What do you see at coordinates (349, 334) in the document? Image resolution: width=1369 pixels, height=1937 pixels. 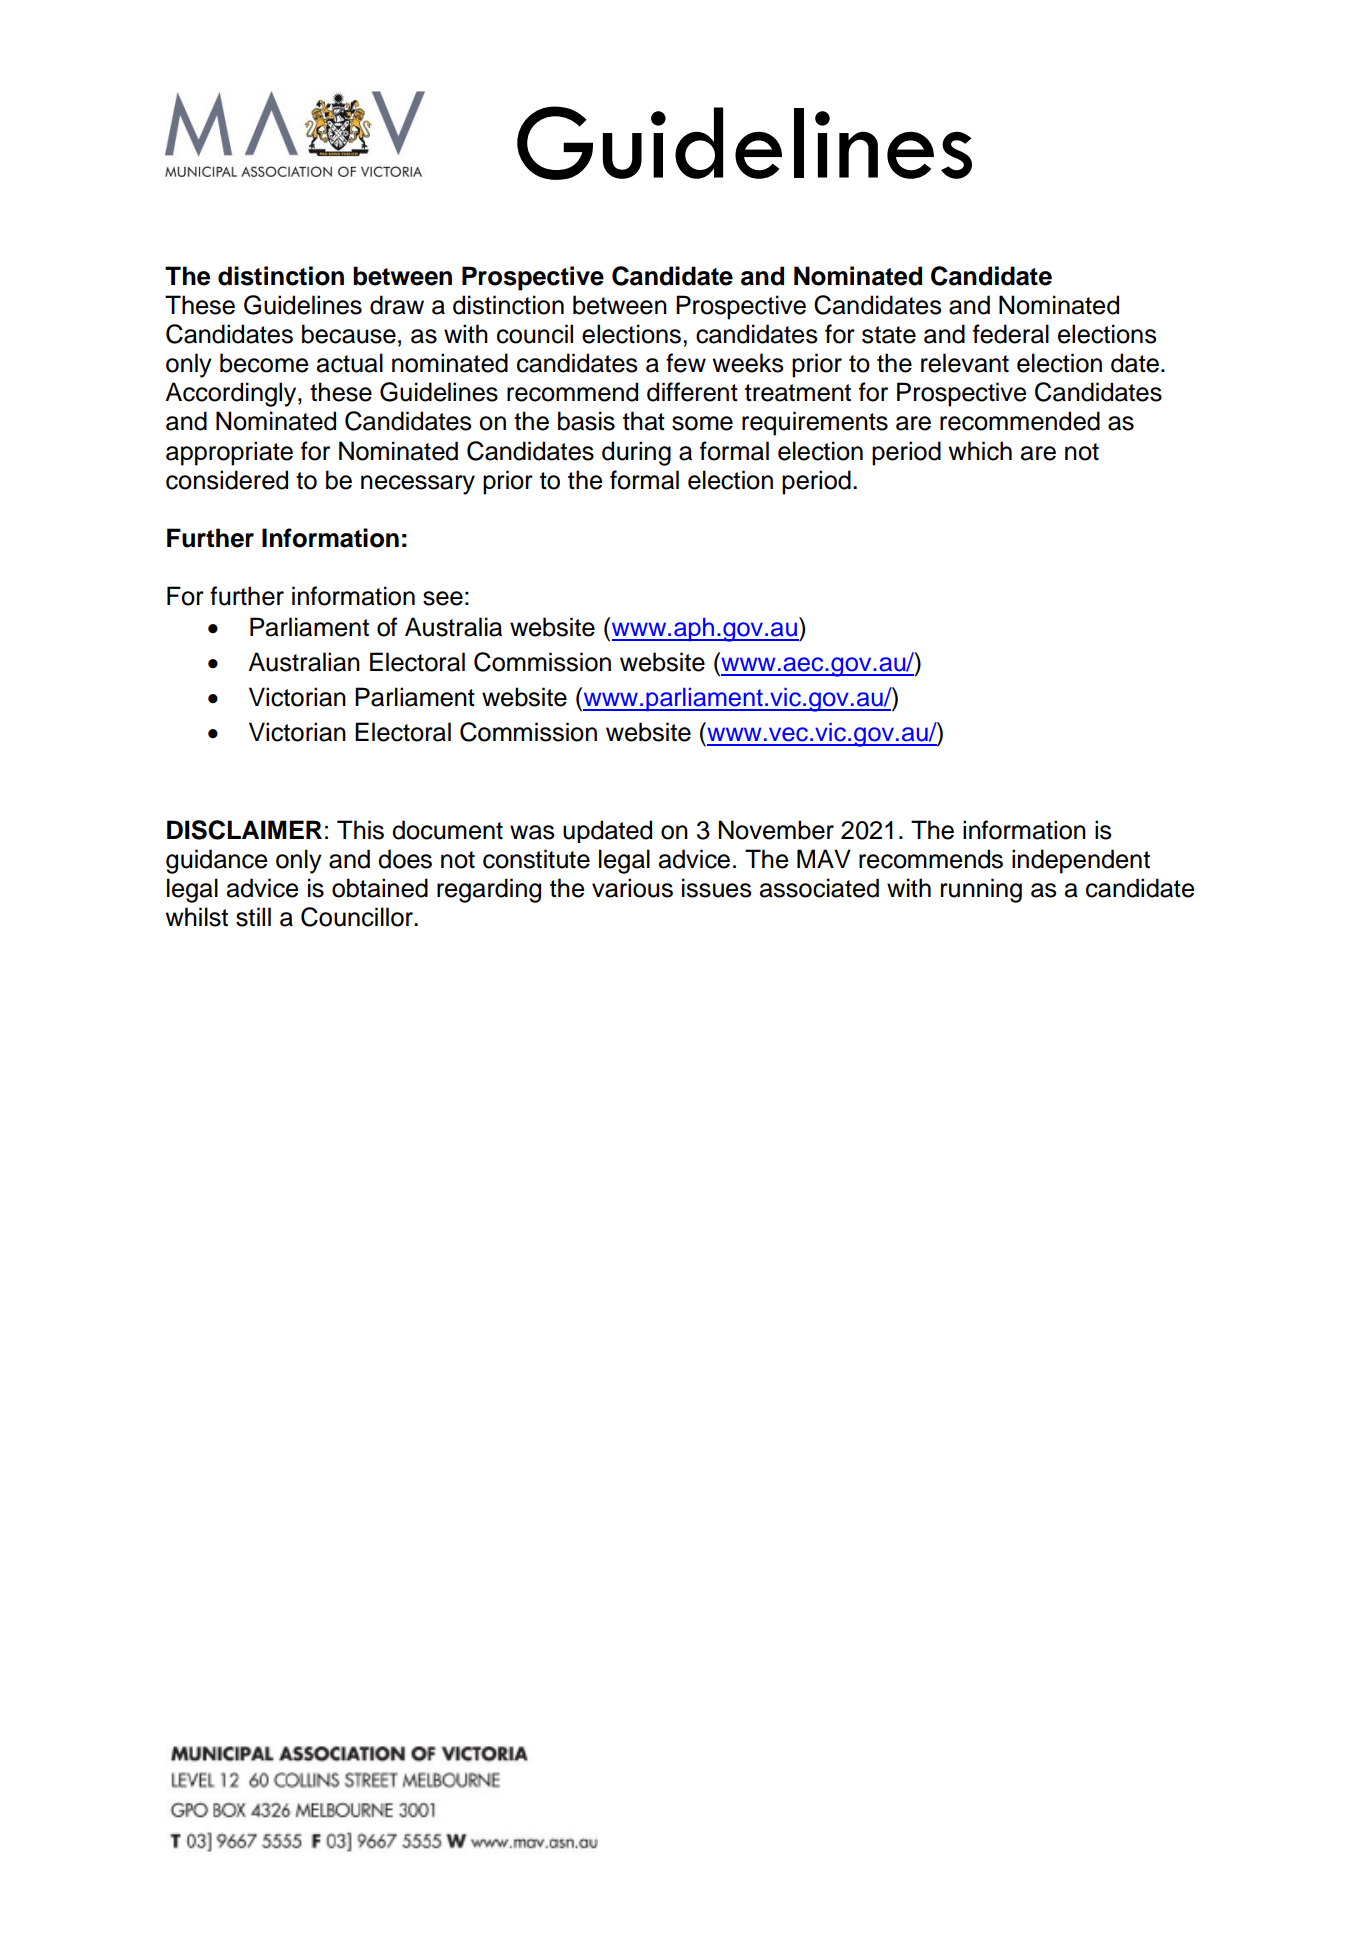 I see `because` at bounding box center [349, 334].
